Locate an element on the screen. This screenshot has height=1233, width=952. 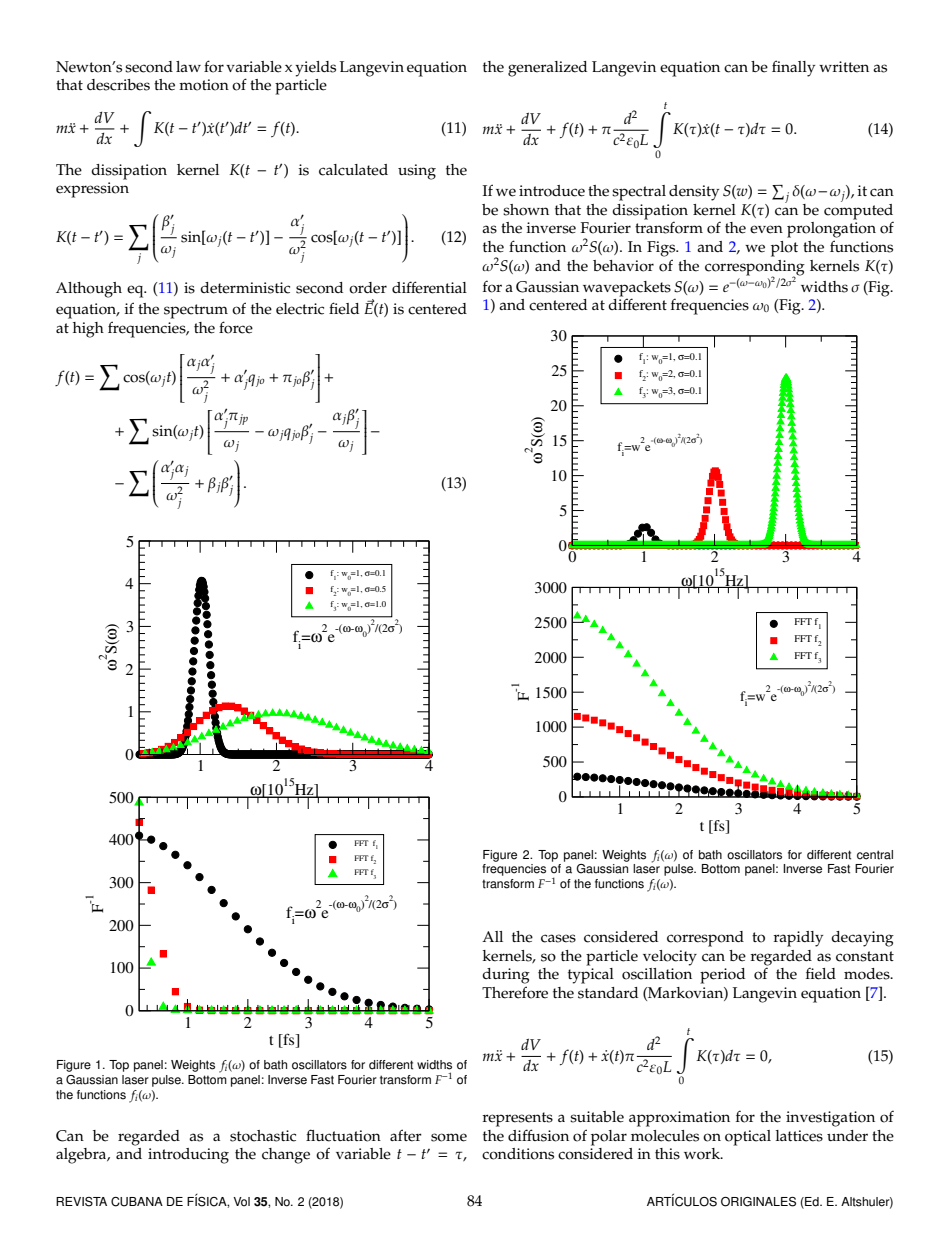
rapidly is located at coordinates (798, 939).
